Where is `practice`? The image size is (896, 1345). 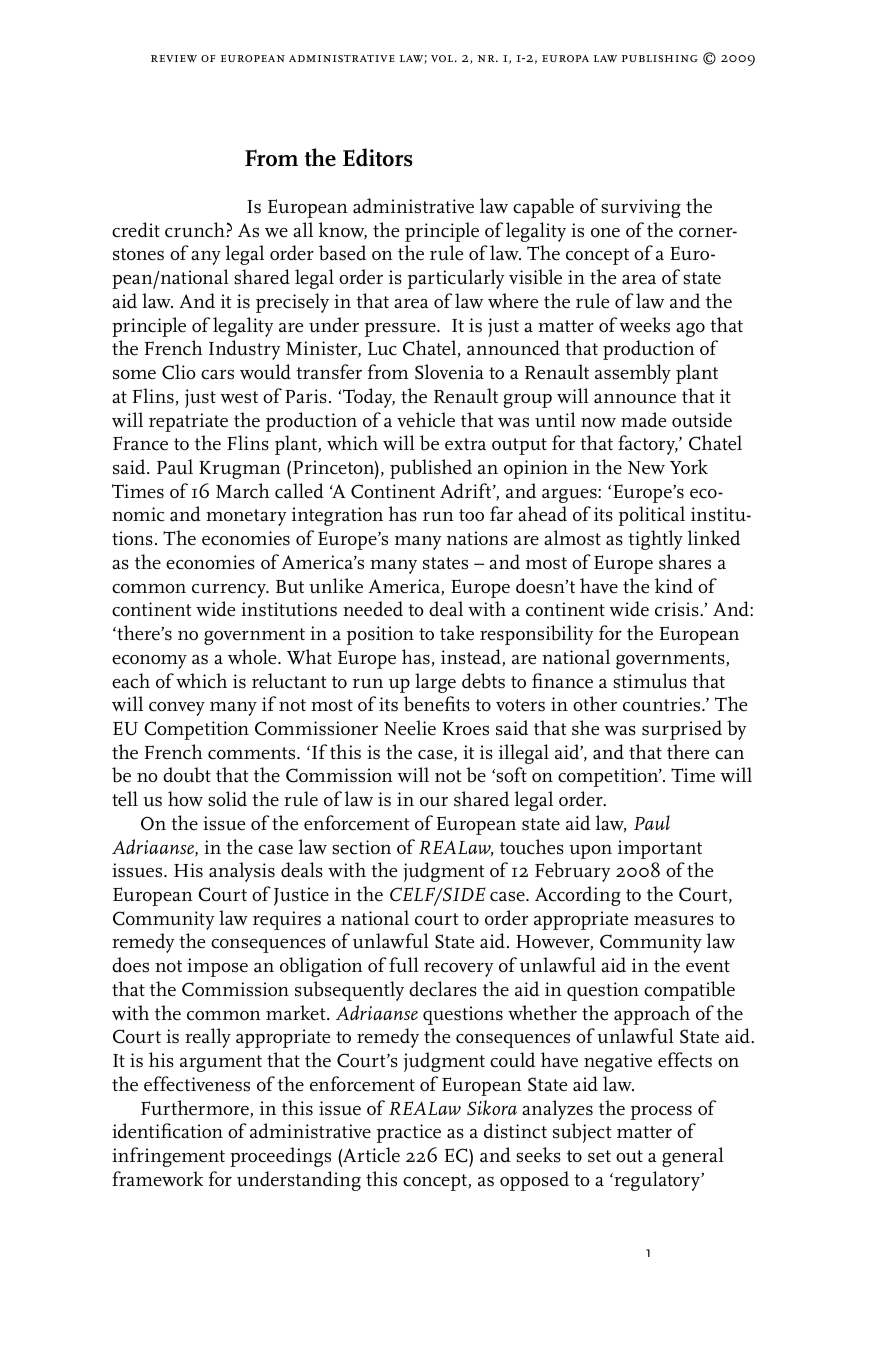
practice is located at coordinates (409, 1133).
